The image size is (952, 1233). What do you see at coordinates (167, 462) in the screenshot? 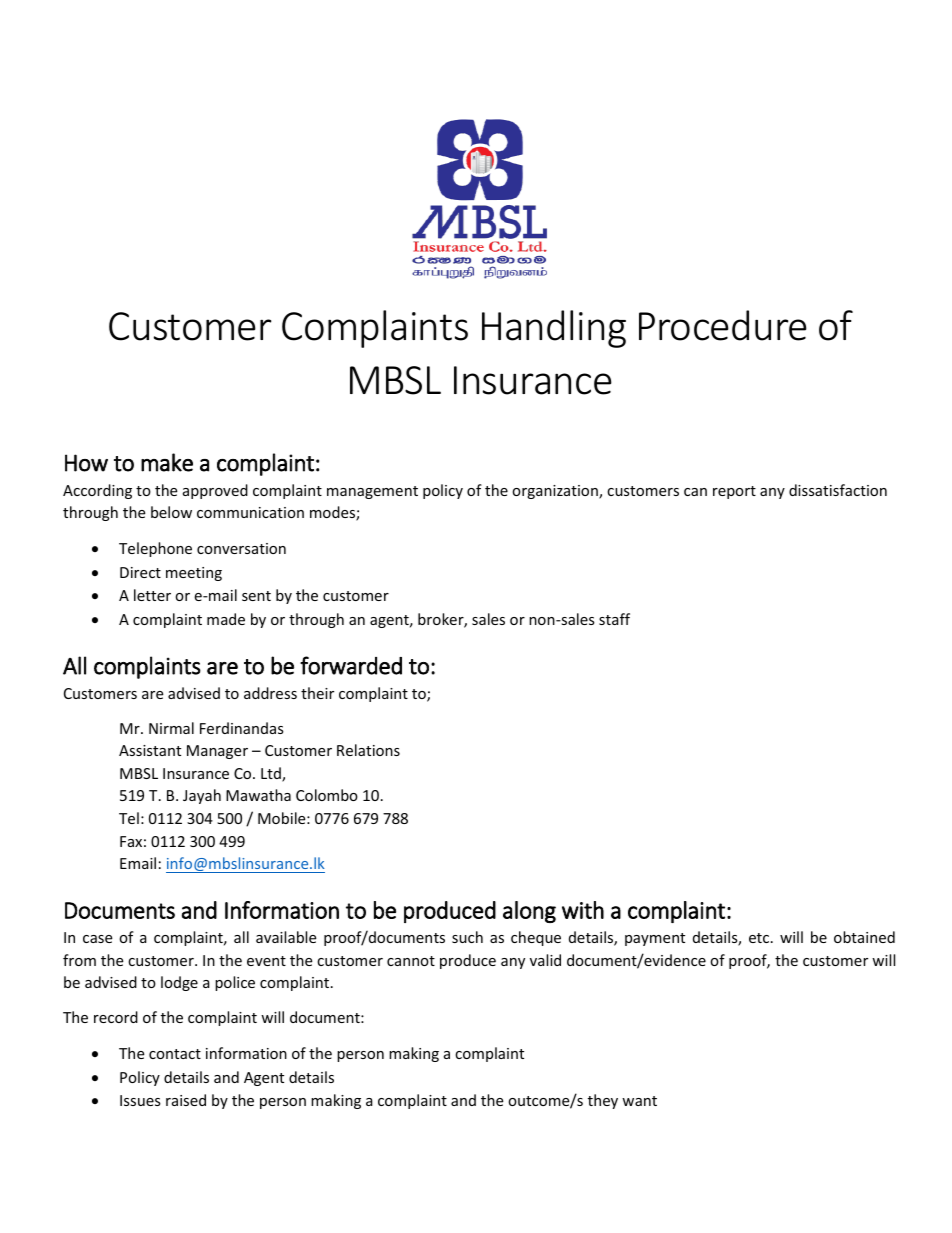
I see `make` at bounding box center [167, 462].
